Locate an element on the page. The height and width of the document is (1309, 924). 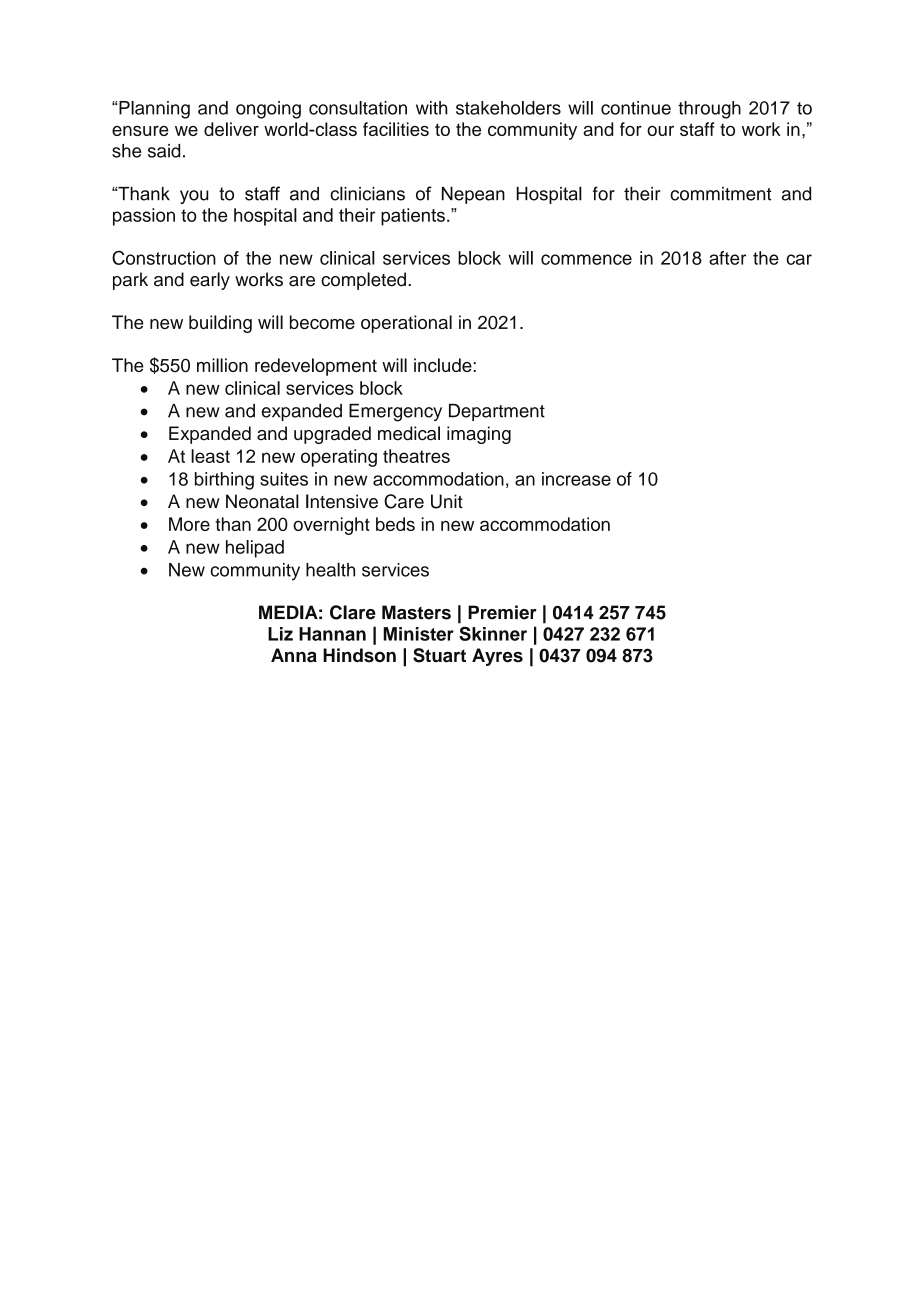
Liz is located at coordinates (280, 634).
